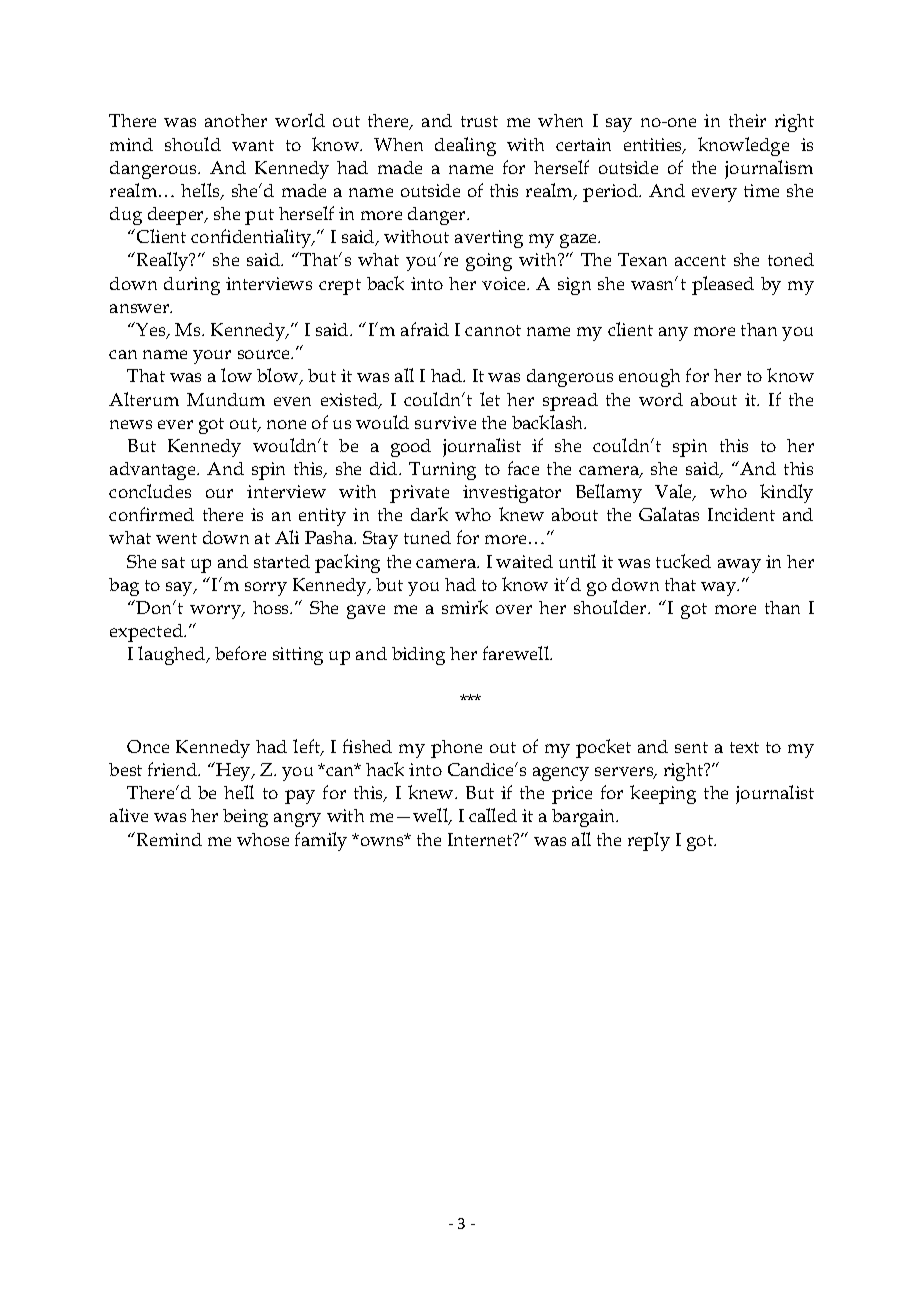 Image resolution: width=924 pixels, height=1308 pixels. I want to click on want, so click(253, 145).
